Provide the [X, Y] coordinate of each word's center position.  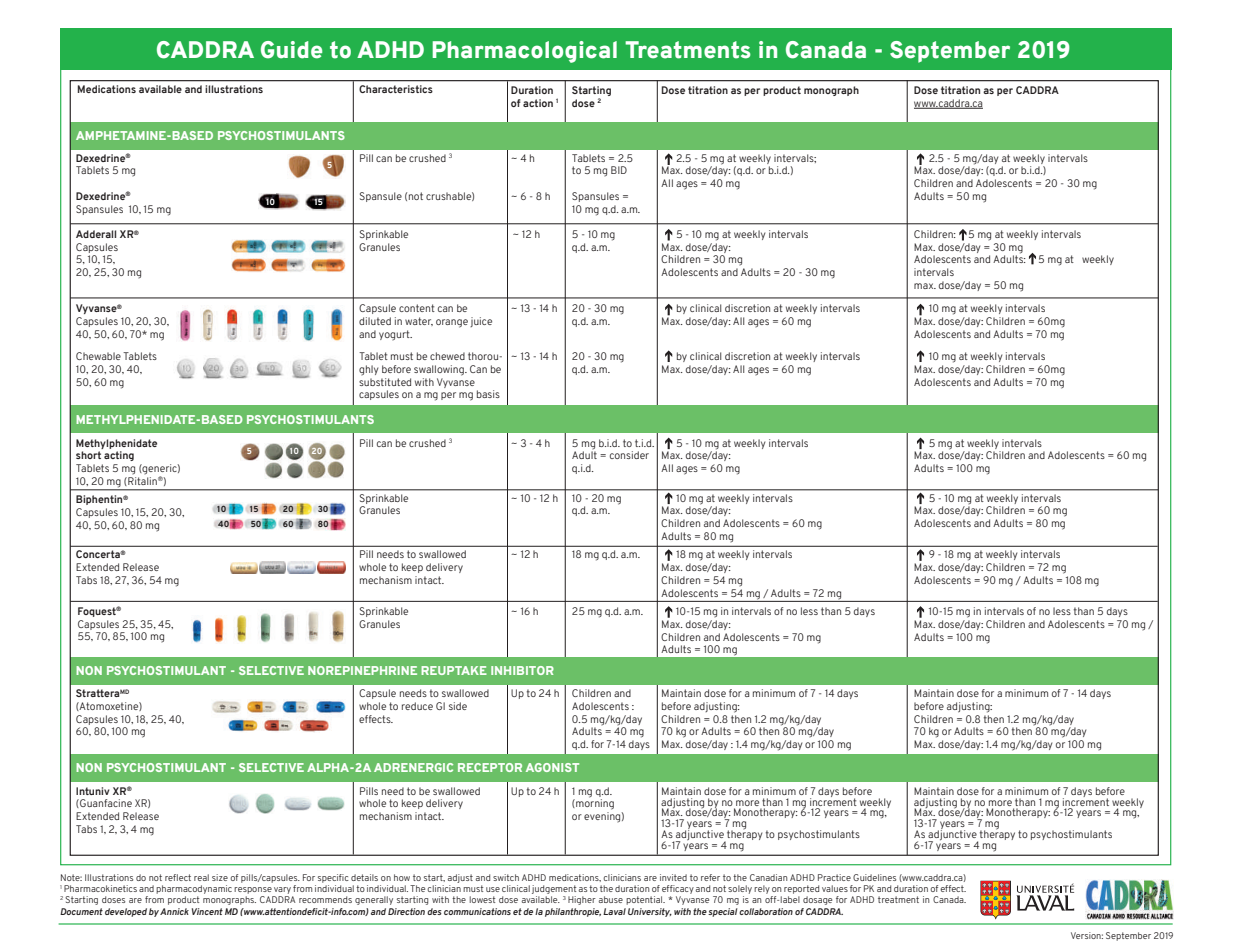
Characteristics [396, 89]
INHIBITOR [522, 670]
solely [740, 891]
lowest [482, 899]
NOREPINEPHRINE [362, 670]
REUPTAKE [454, 670]
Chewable [98, 356]
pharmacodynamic [194, 891]
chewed [447, 356]
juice [481, 322]
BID [619, 170]
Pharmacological [524, 52]
